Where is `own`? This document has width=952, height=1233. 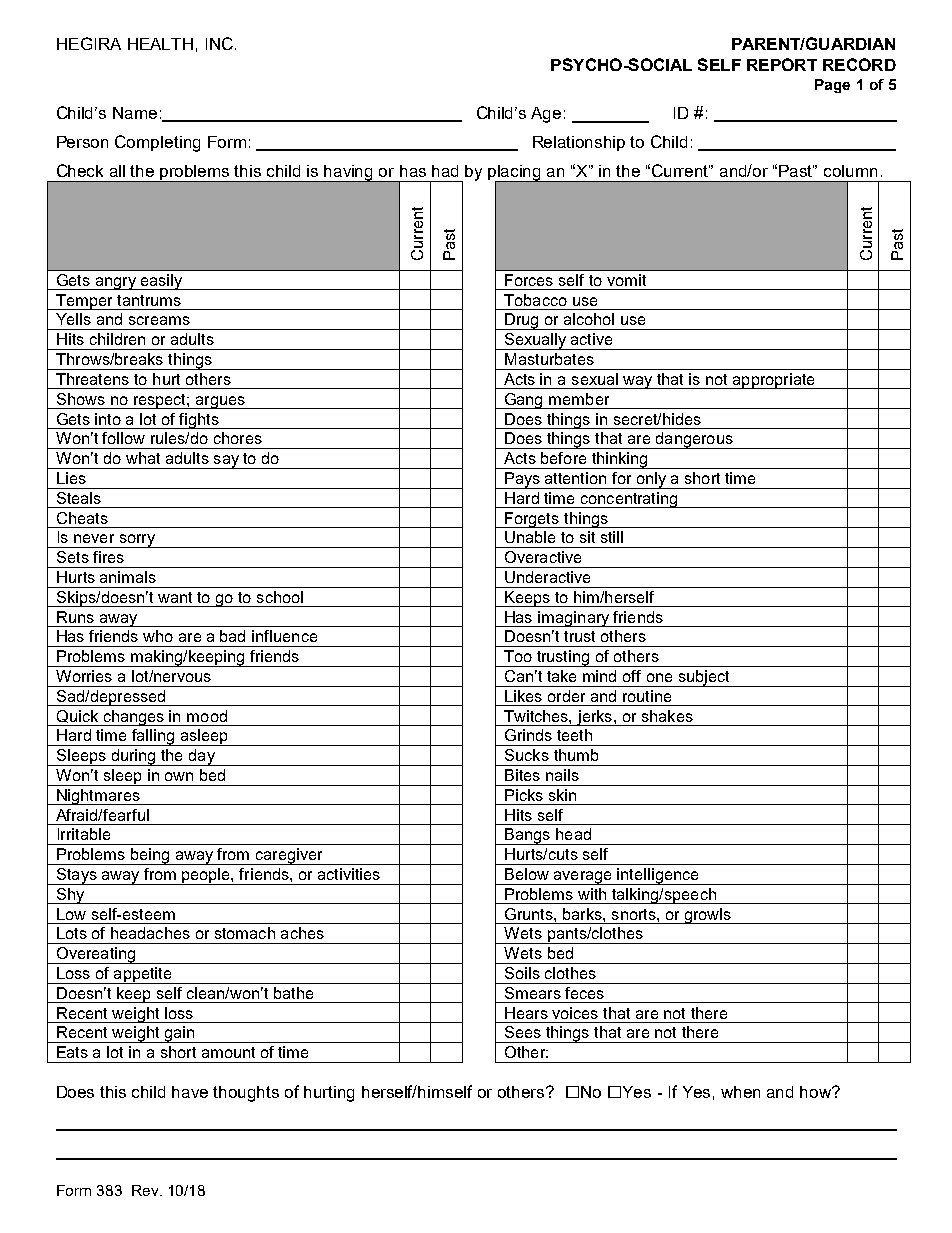
own is located at coordinates (179, 776).
